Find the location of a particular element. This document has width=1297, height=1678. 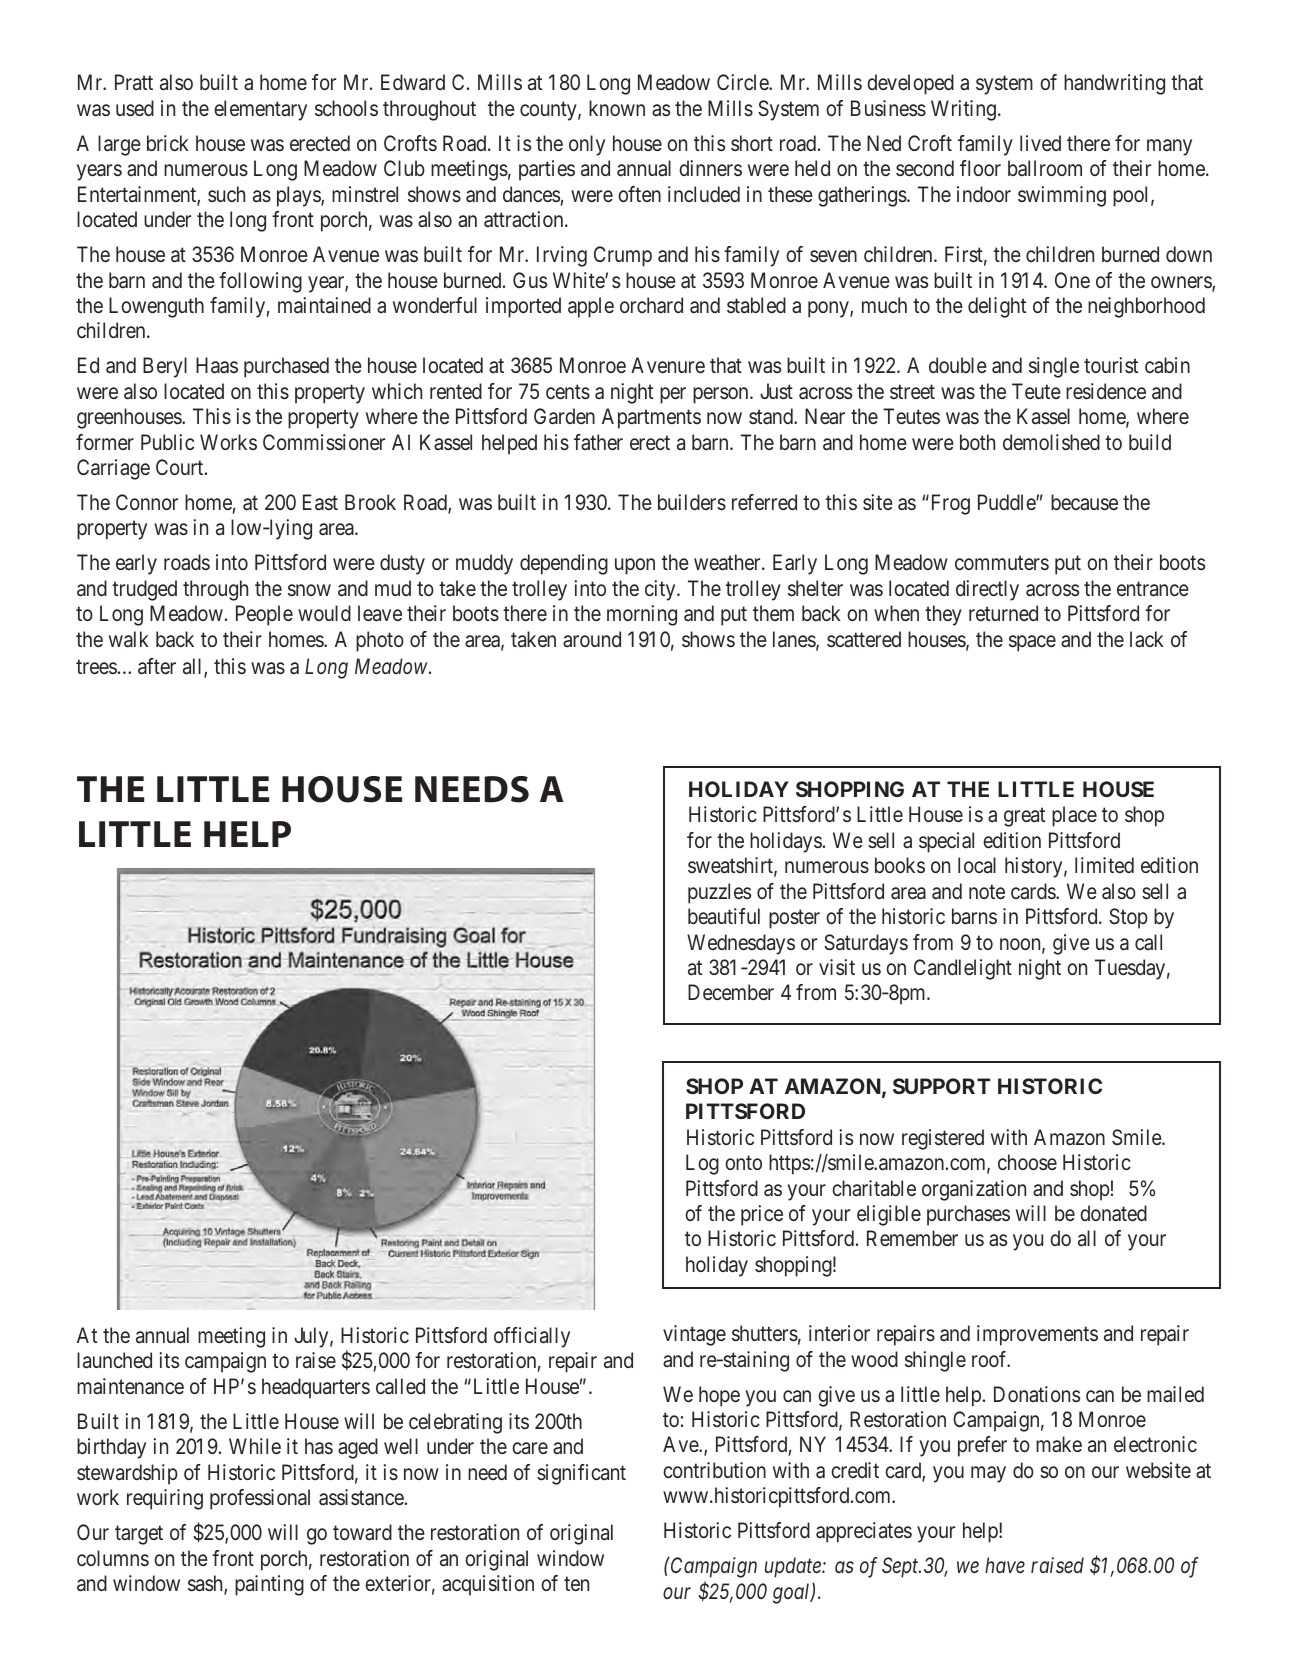

beautiful is located at coordinates (724, 916).
